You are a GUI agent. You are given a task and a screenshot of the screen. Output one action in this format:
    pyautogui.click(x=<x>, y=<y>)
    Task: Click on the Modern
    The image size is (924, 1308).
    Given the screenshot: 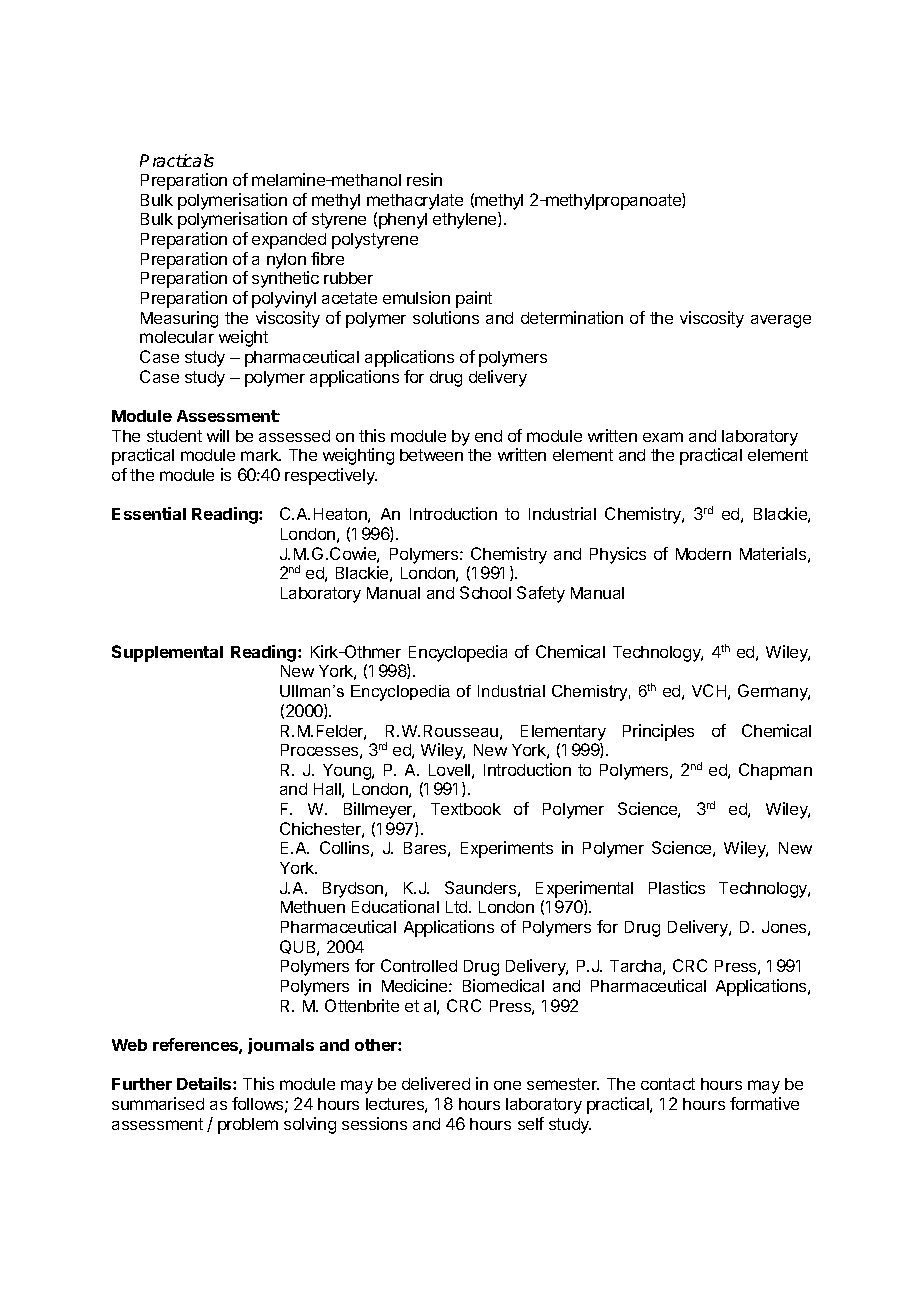 What is the action you would take?
    pyautogui.click(x=703, y=554)
